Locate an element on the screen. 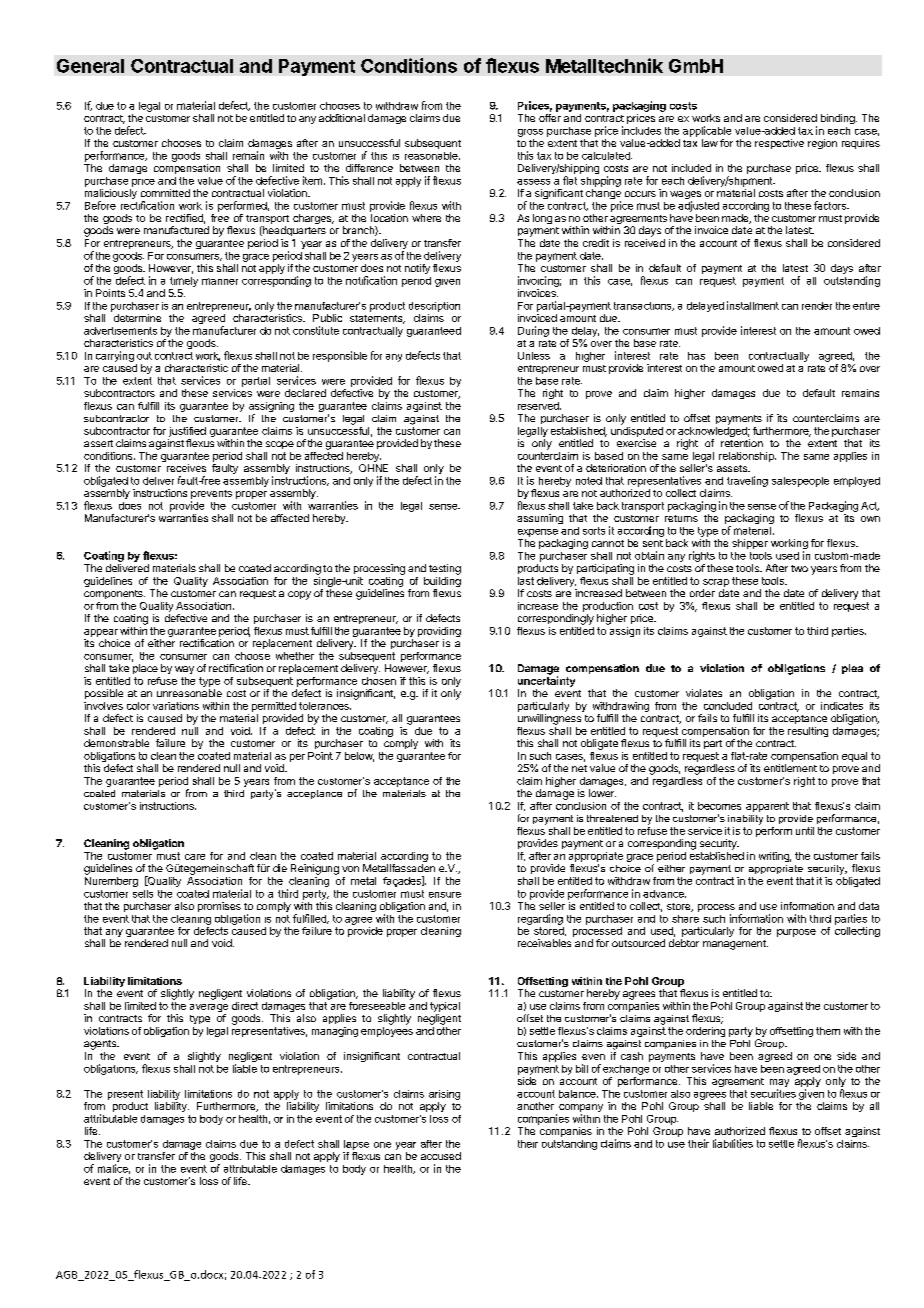 Image resolution: width=924 pixels, height=1308 pixels. arising is located at coordinates (444, 1095).
